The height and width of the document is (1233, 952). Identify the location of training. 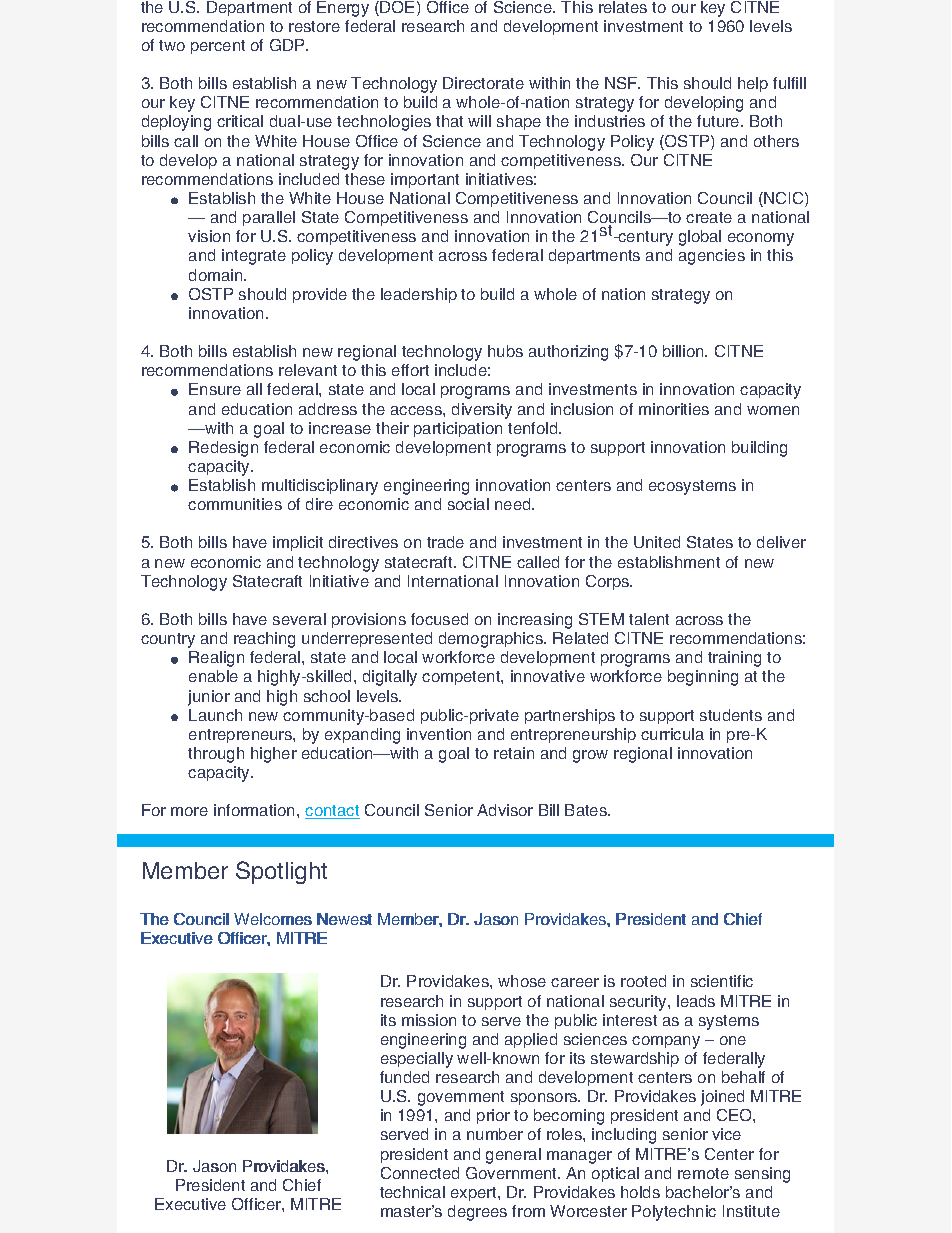
(734, 659).
